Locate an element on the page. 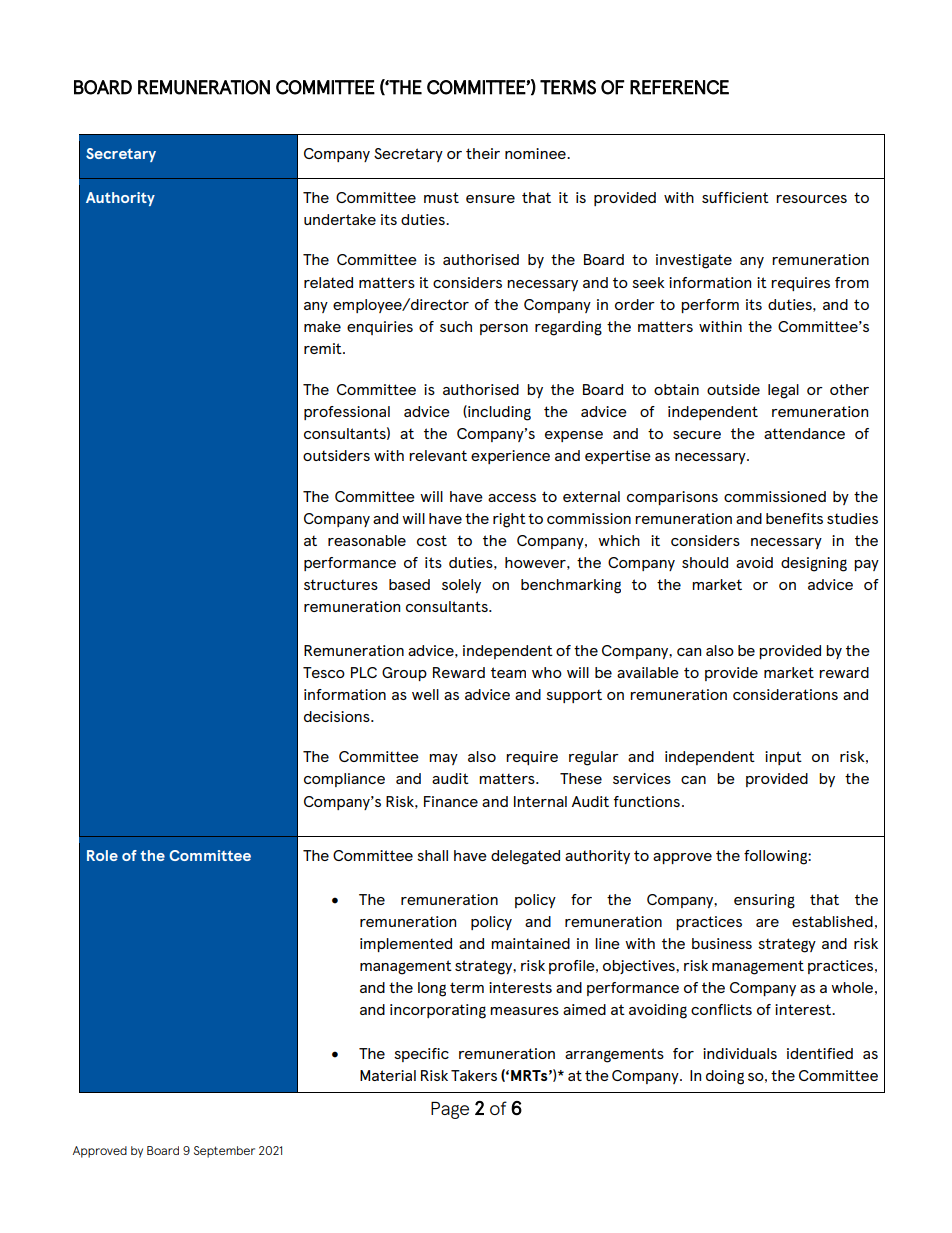  Page is located at coordinates (450, 1110).
